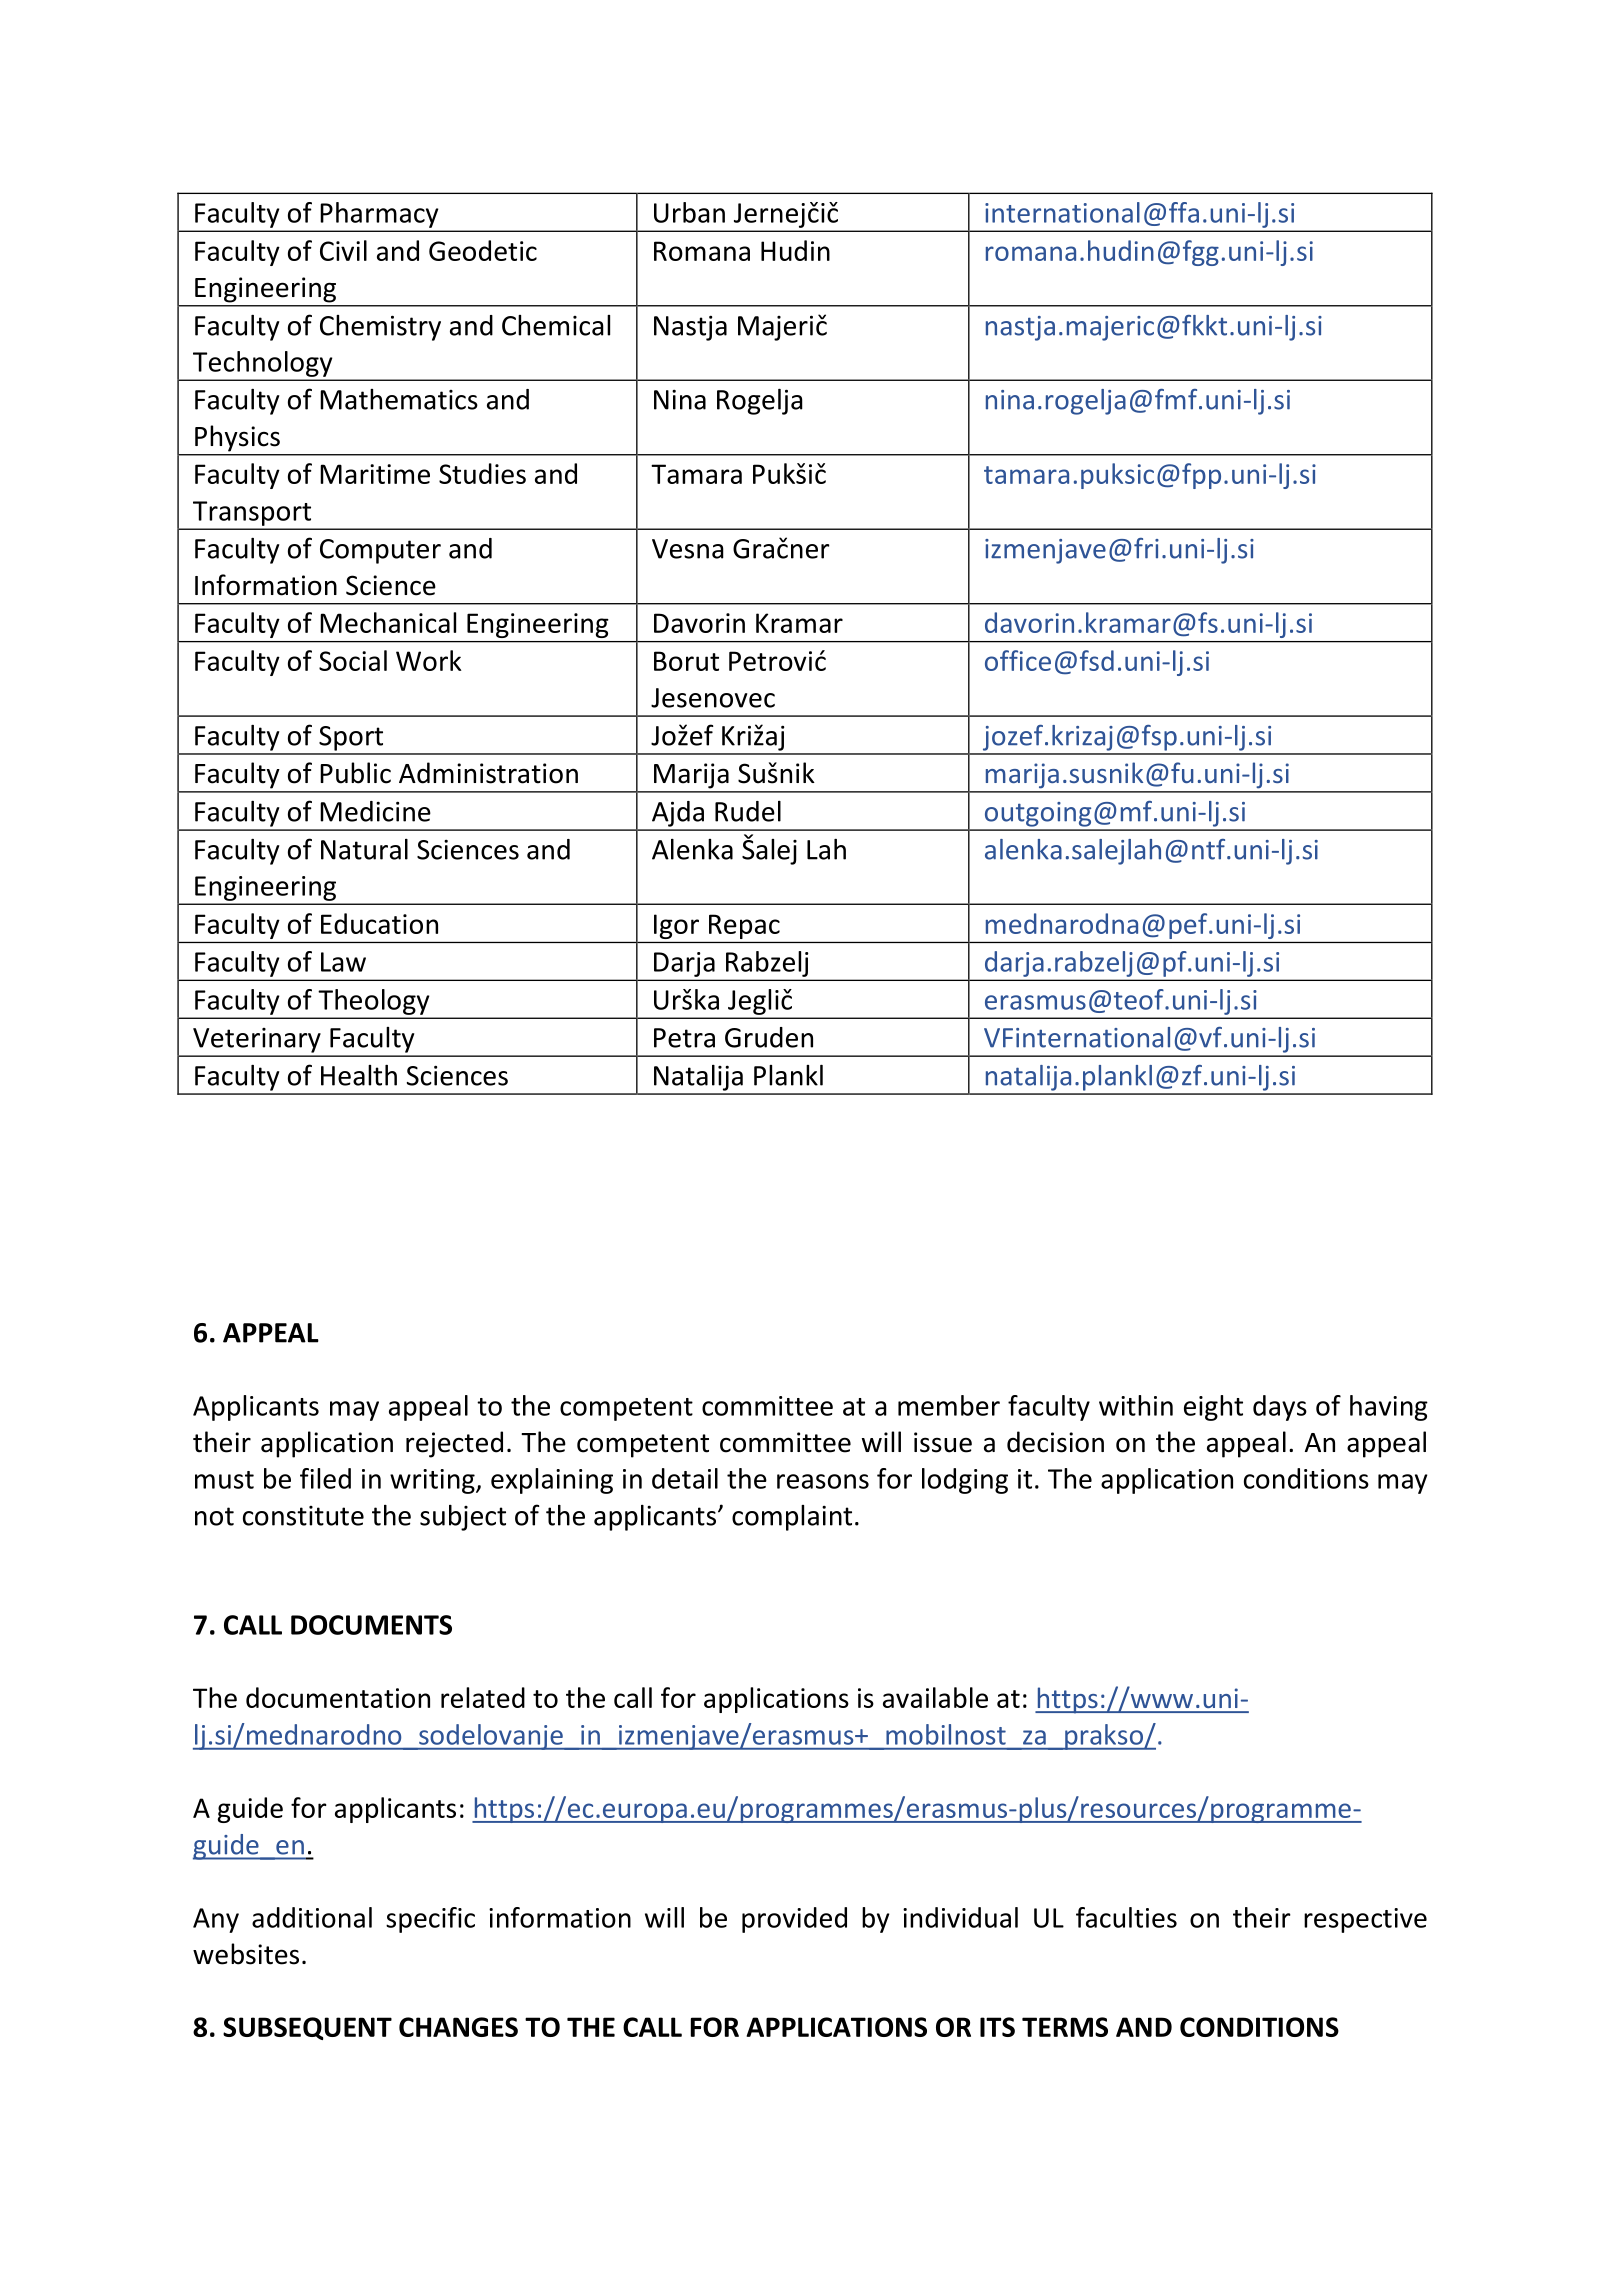 This screenshot has height=2292, width=1621. What do you see at coordinates (312, 1917) in the screenshot?
I see `additional` at bounding box center [312, 1917].
